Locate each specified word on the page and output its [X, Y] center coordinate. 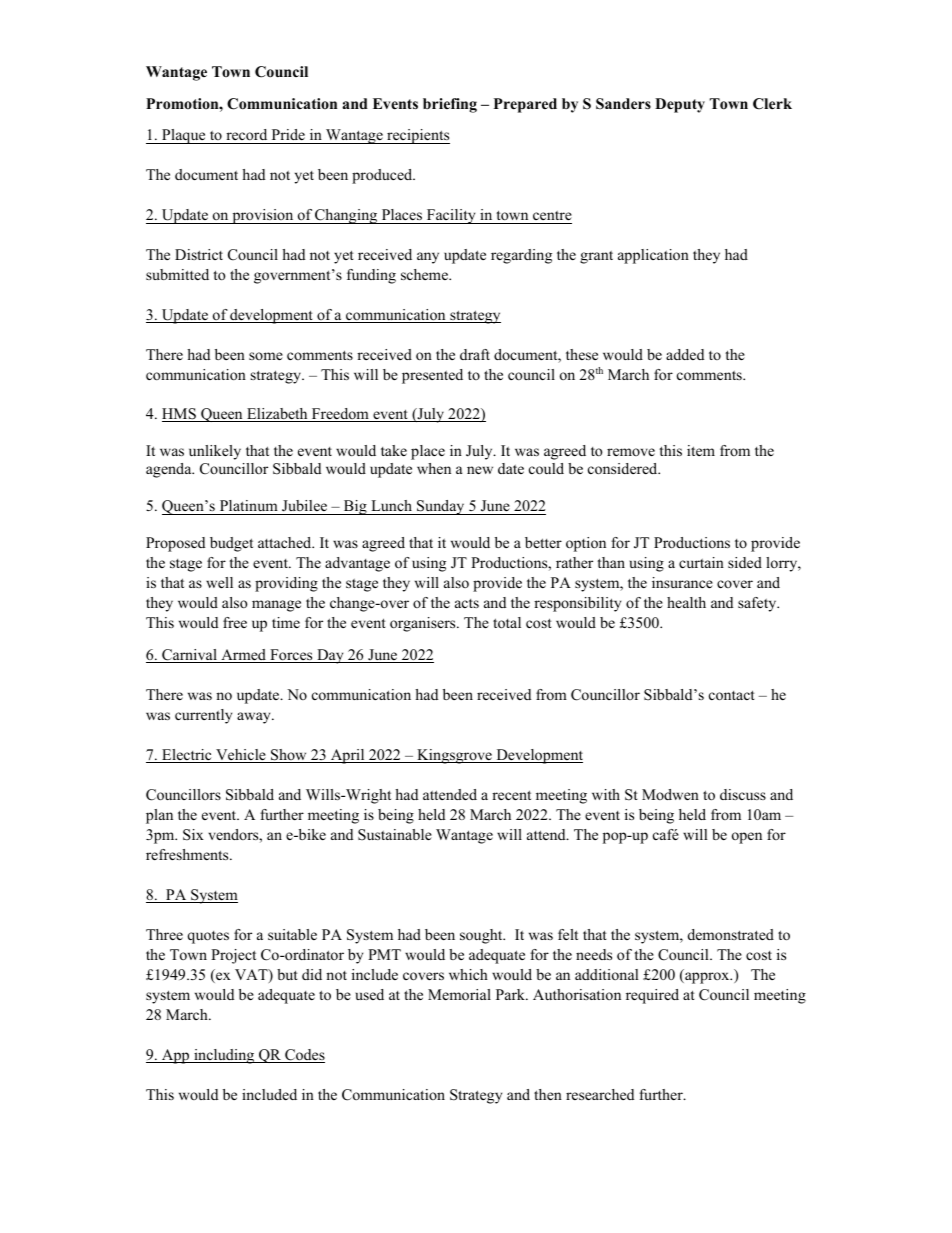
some [266, 356]
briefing [450, 105]
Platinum [249, 505]
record [246, 134]
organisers [424, 624]
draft [475, 354]
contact [732, 695]
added [685, 354]
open [747, 838]
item [701, 450]
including [224, 1056]
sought [482, 936]
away [255, 718]
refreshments [188, 854]
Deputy [680, 105]
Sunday [441, 507]
